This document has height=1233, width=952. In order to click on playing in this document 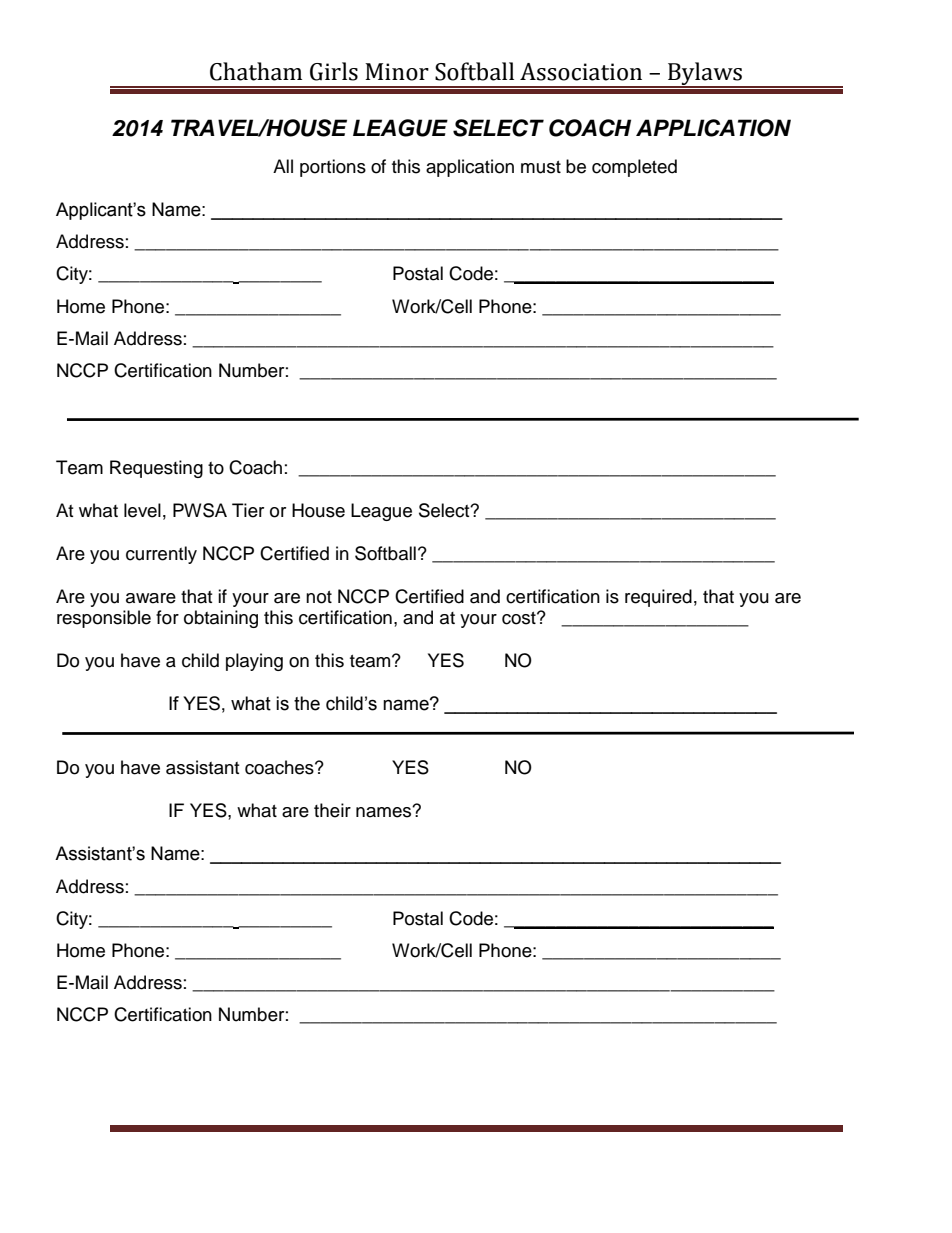, I will do `click(254, 662)`.
